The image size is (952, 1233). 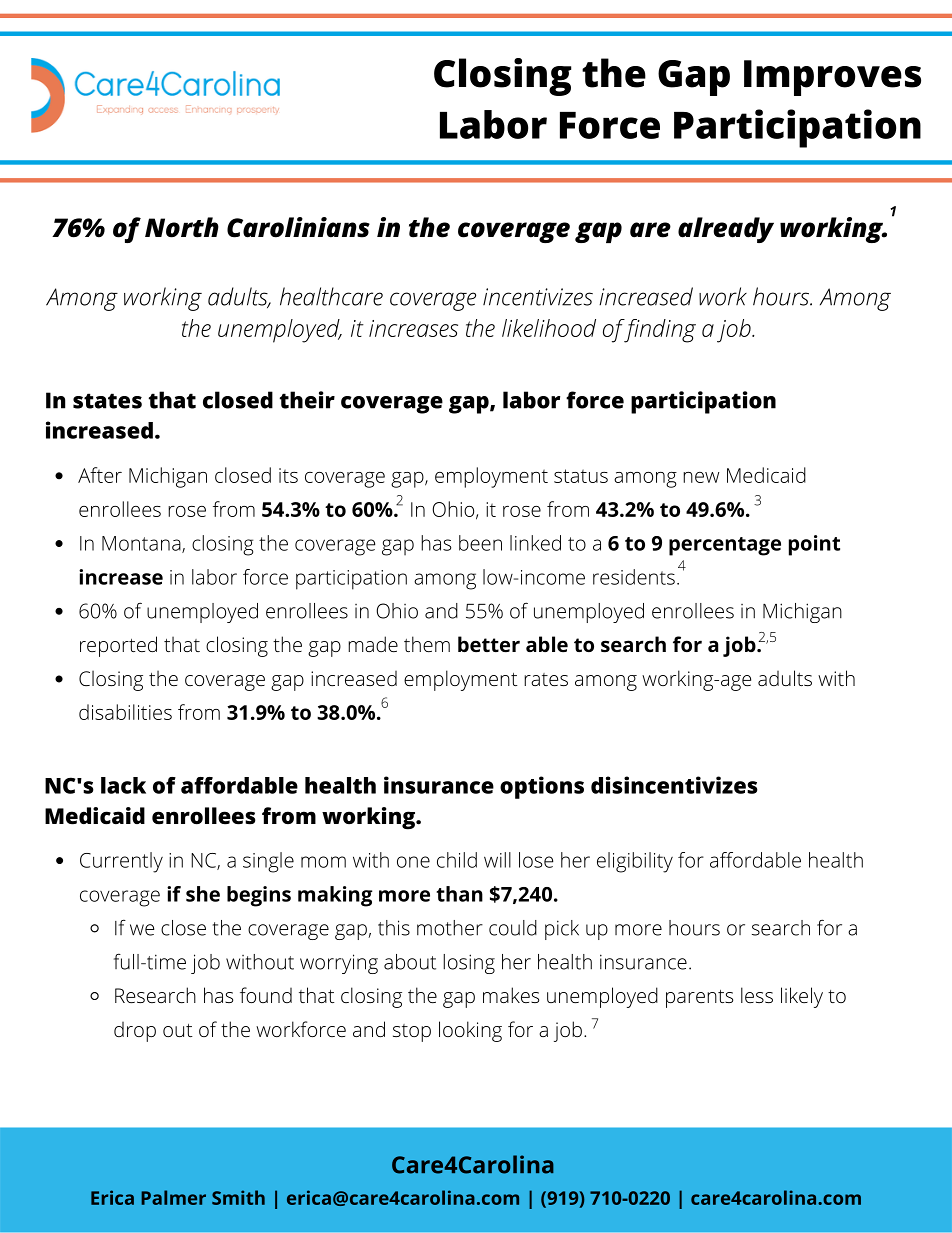 What do you see at coordinates (659, 331) in the screenshot?
I see `finding` at bounding box center [659, 331].
